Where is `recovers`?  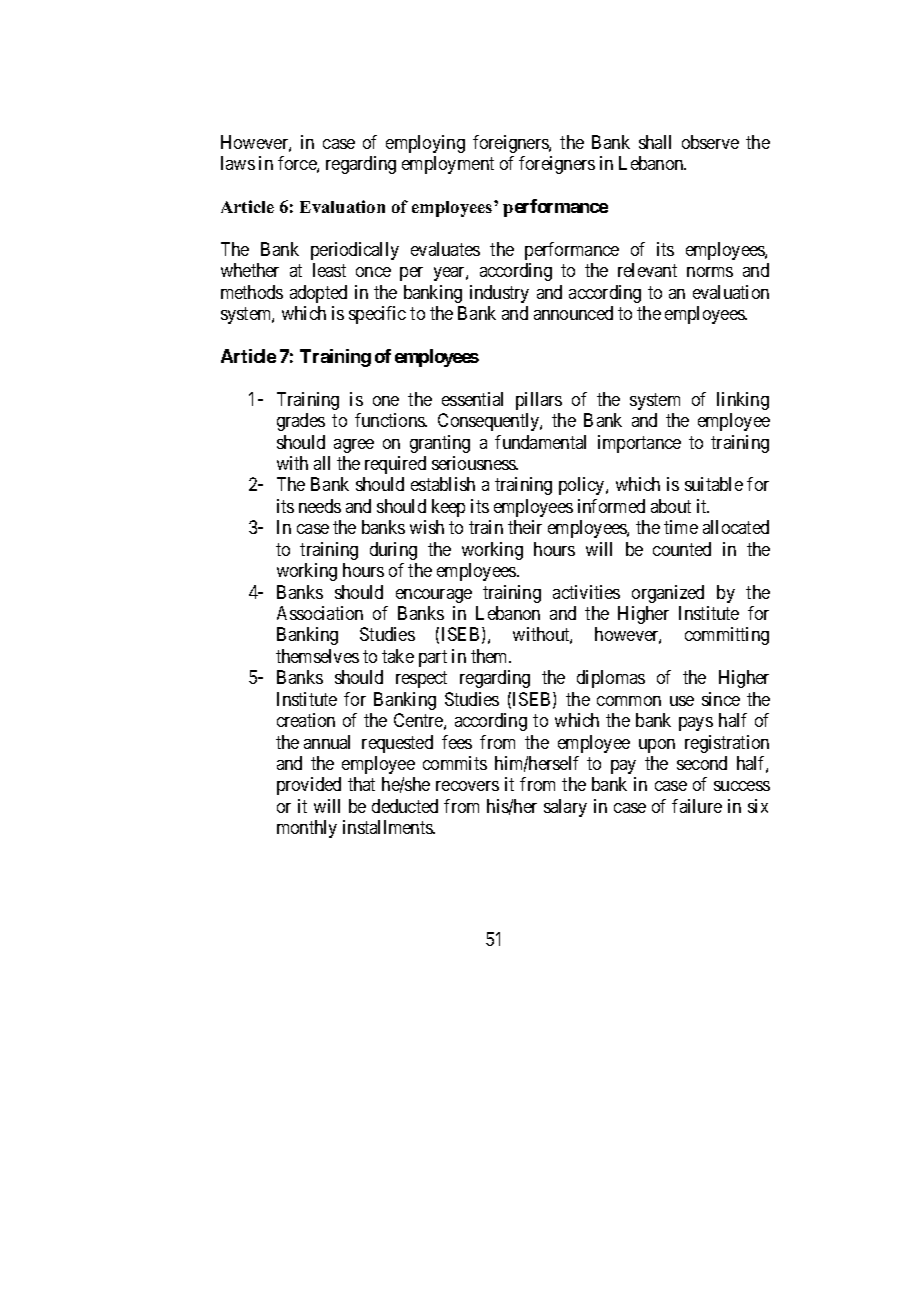 recovers is located at coordinates (467, 786).
